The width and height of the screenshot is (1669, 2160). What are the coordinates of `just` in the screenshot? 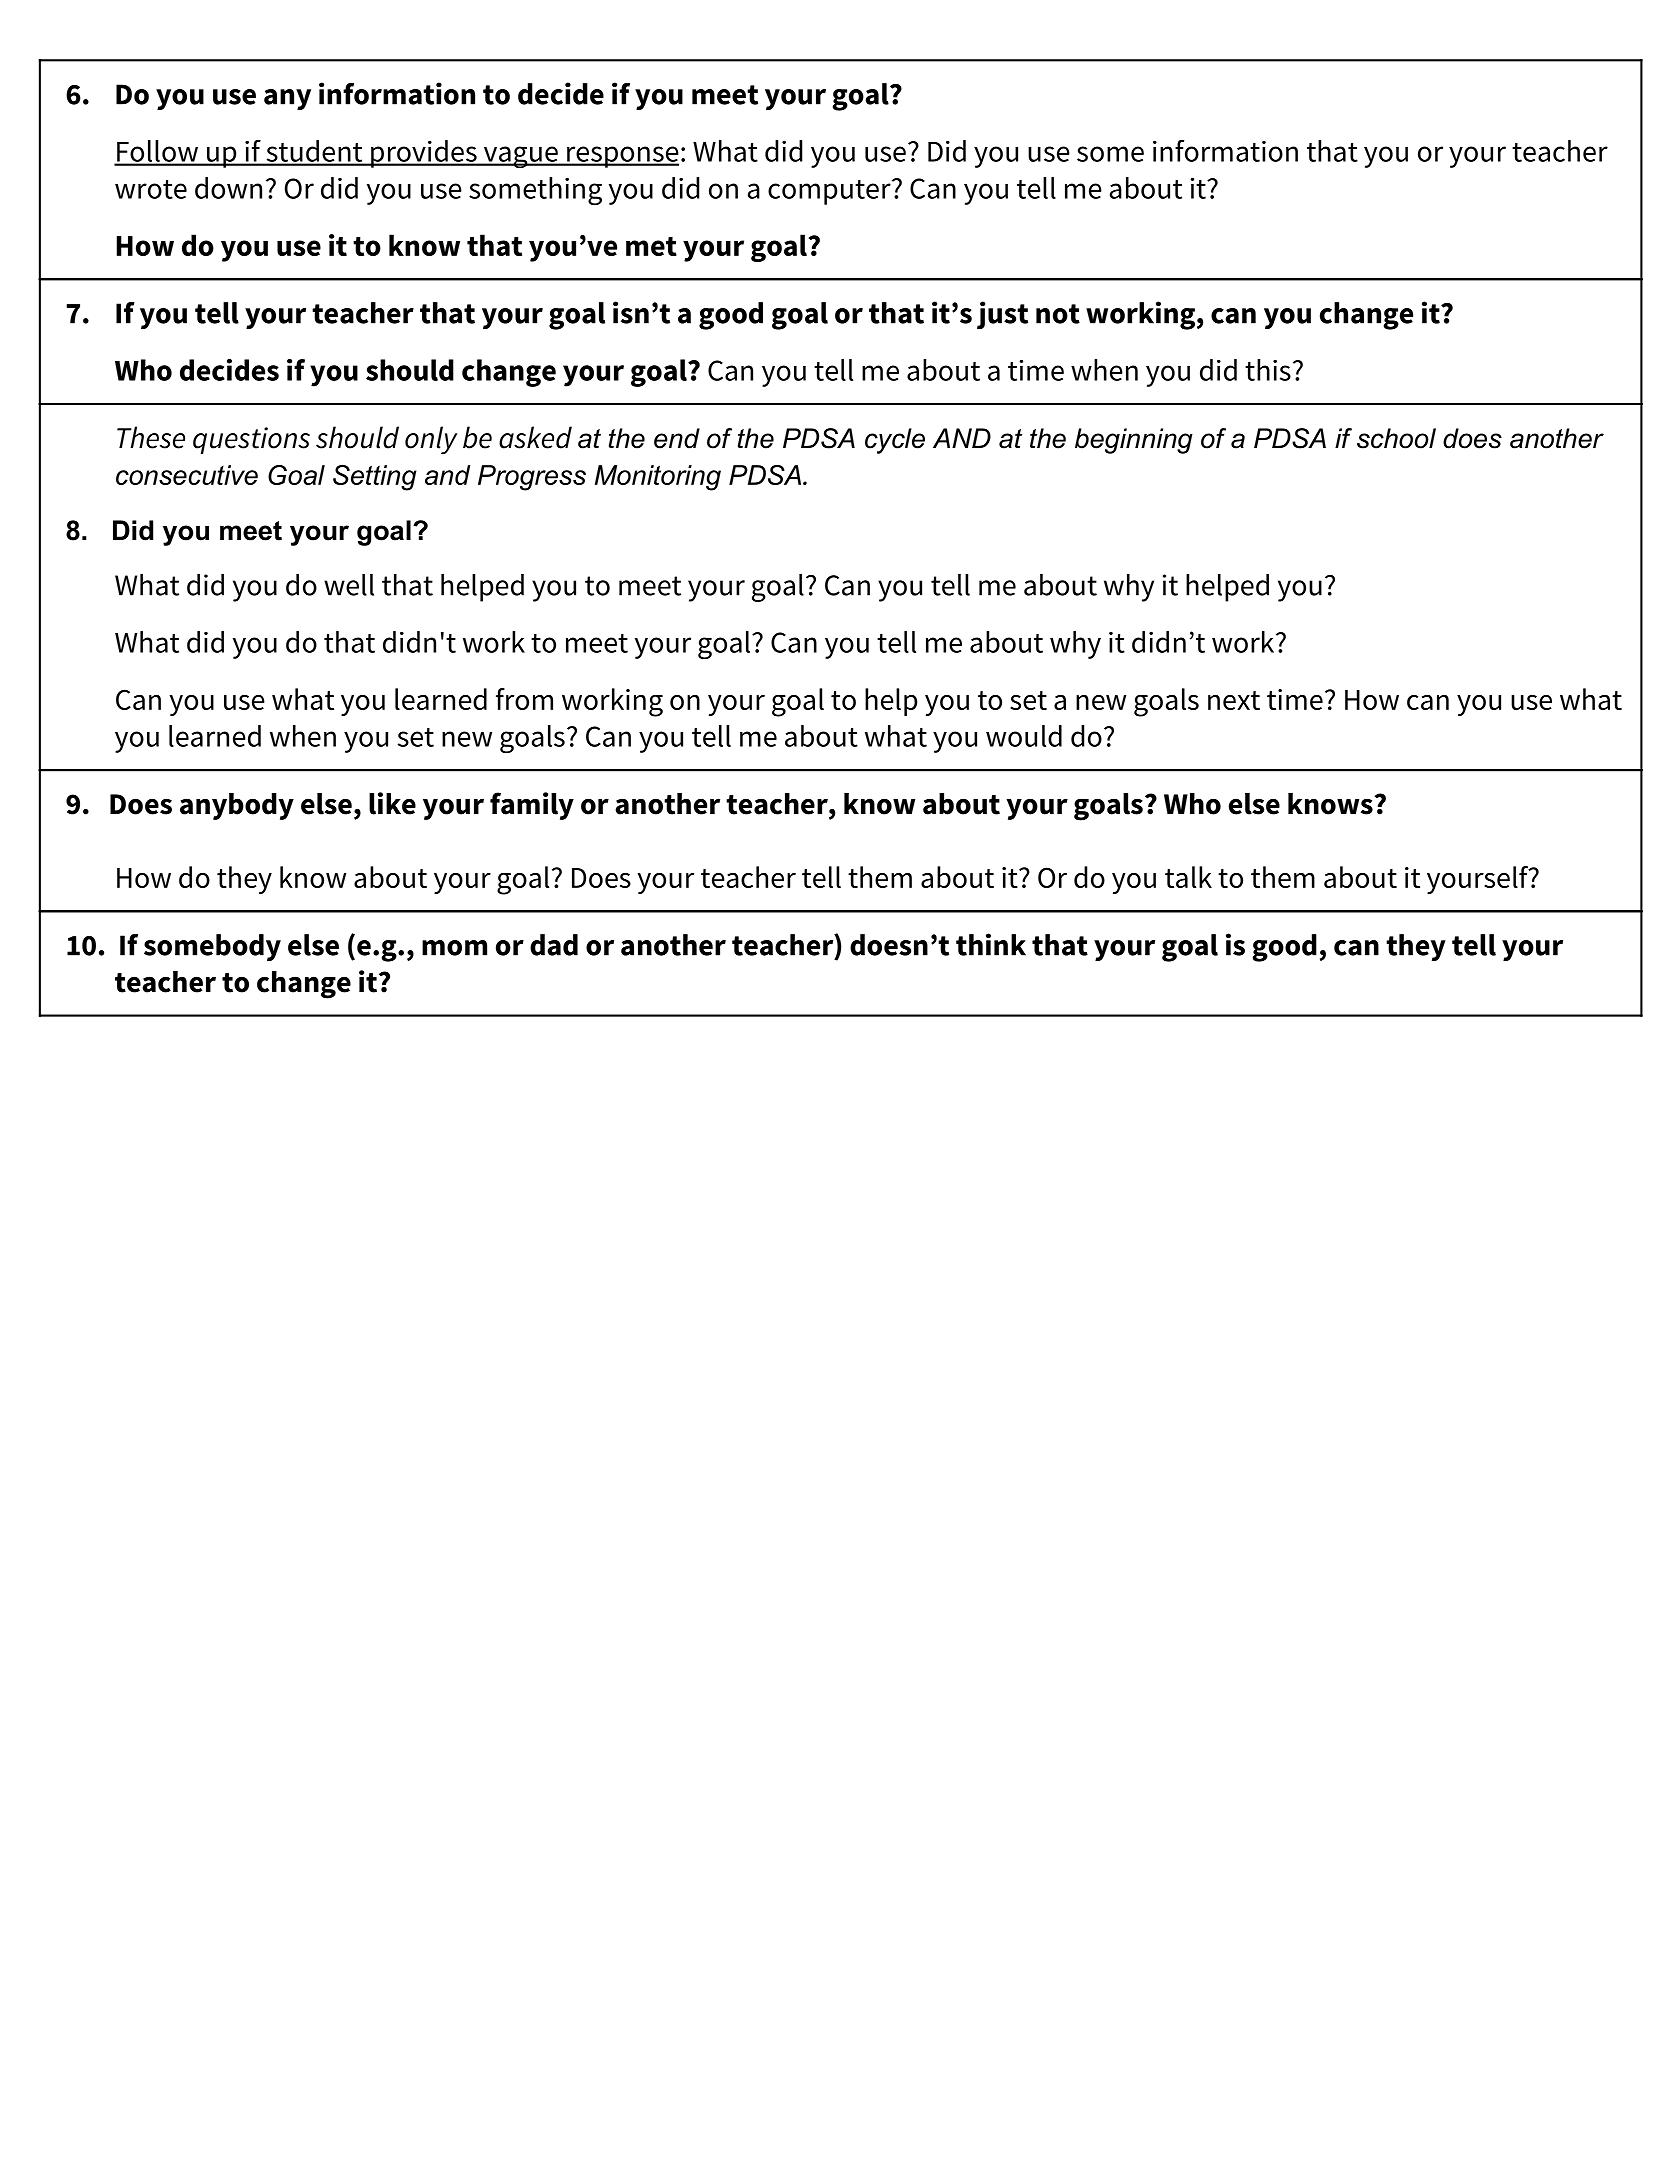 It's located at (1002, 315).
